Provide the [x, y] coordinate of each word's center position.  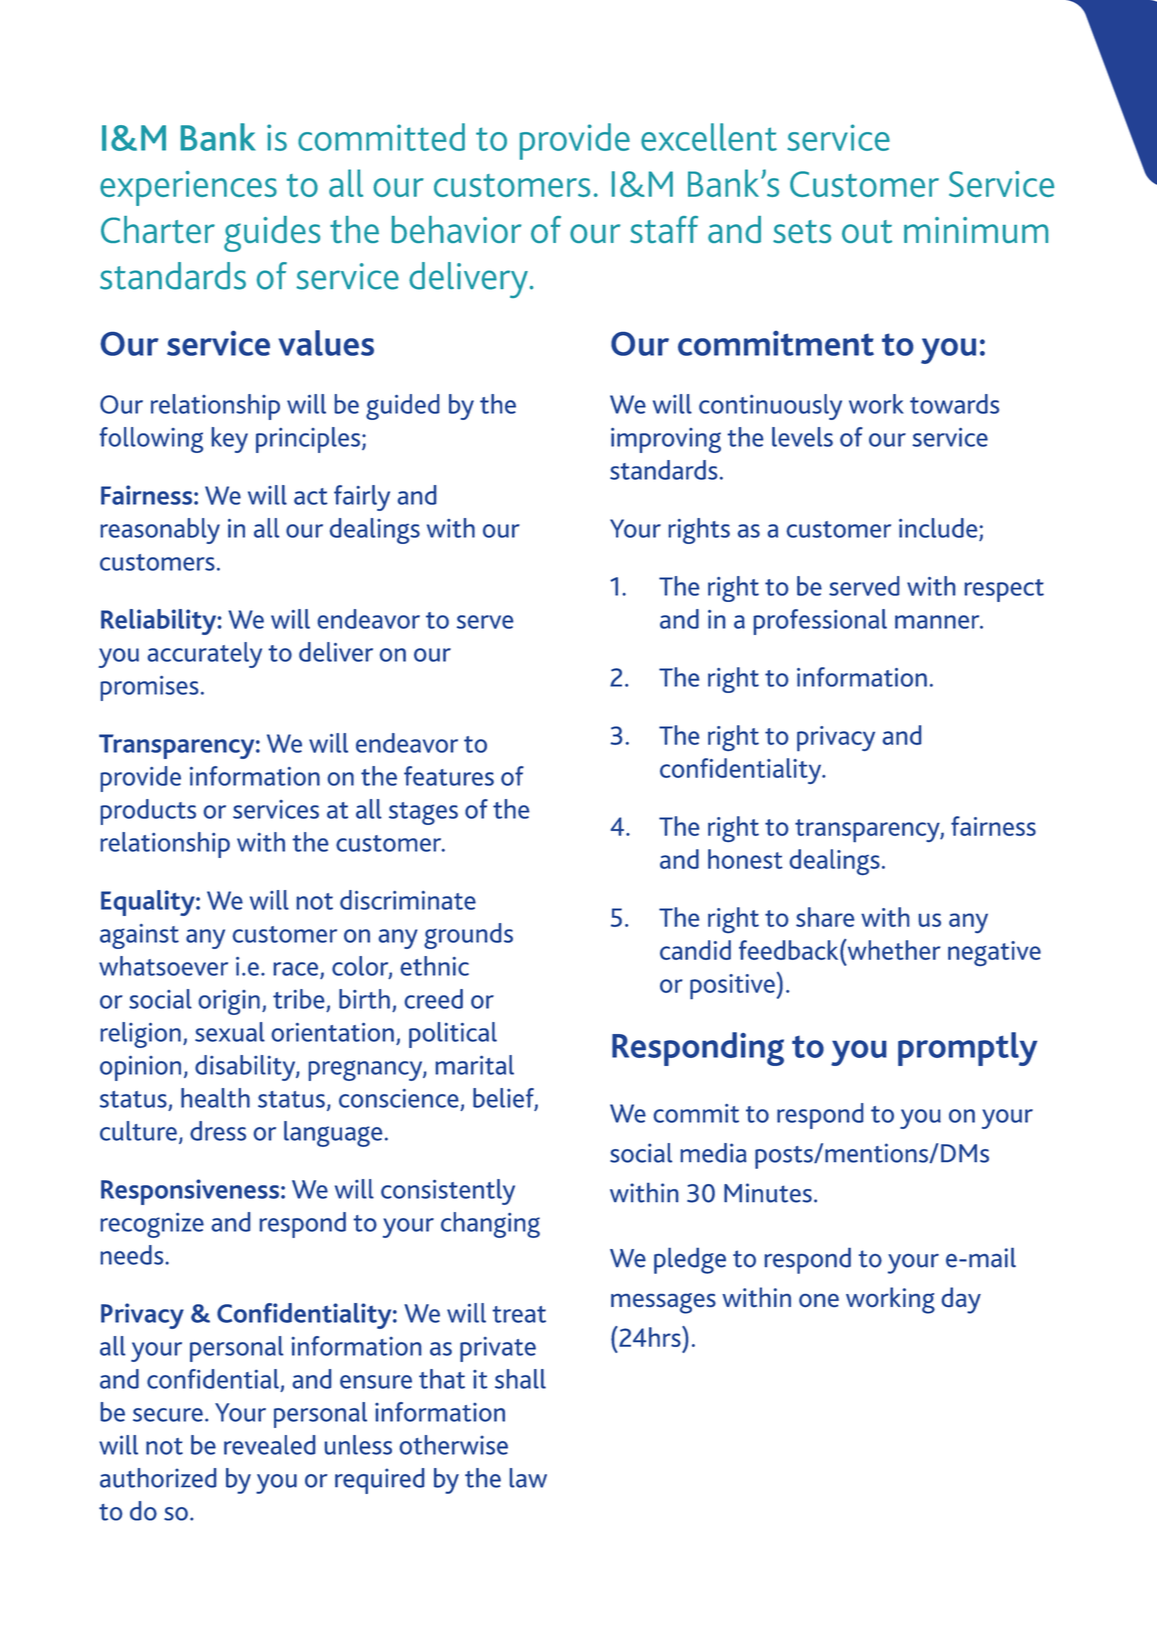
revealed [269, 1445]
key [230, 440]
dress [218, 1131]
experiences [188, 188]
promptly [967, 1049]
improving [666, 440]
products [148, 812]
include [938, 528]
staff [664, 229]
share [825, 917]
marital [475, 1065]
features [449, 776]
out [867, 231]
